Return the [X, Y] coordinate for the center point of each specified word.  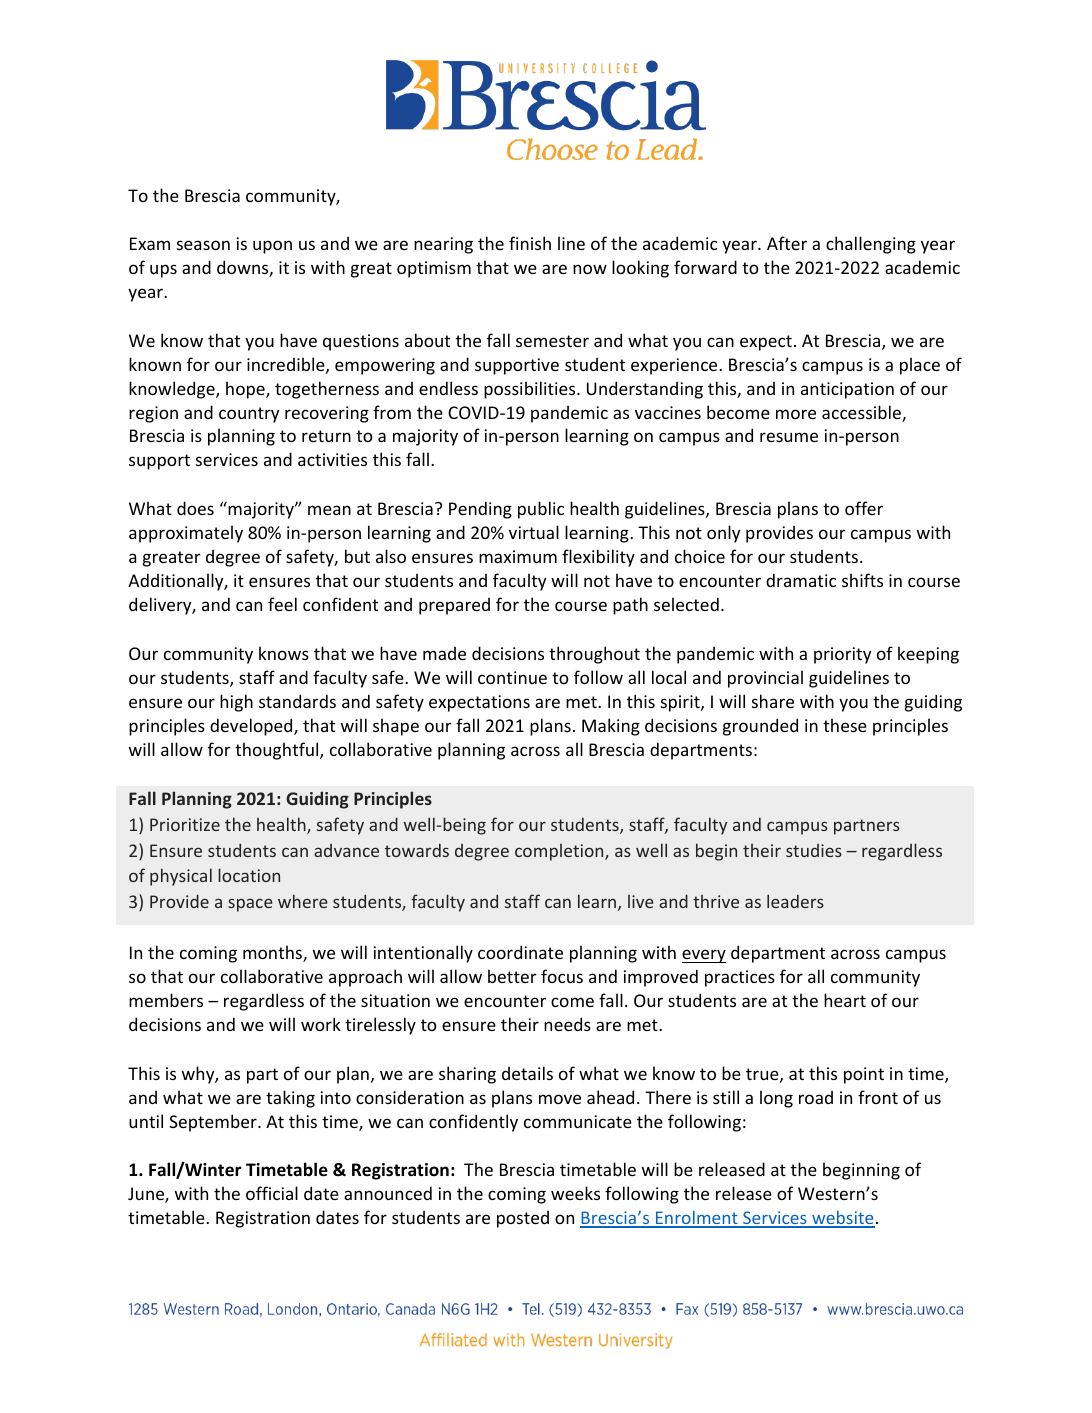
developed [252, 727]
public [541, 510]
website [842, 1219]
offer [864, 508]
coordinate [520, 952]
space [250, 905]
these [845, 725]
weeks [575, 1193]
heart [845, 1000]
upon [272, 247]
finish [530, 243]
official [272, 1193]
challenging [871, 245]
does [195, 508]
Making [611, 727]
